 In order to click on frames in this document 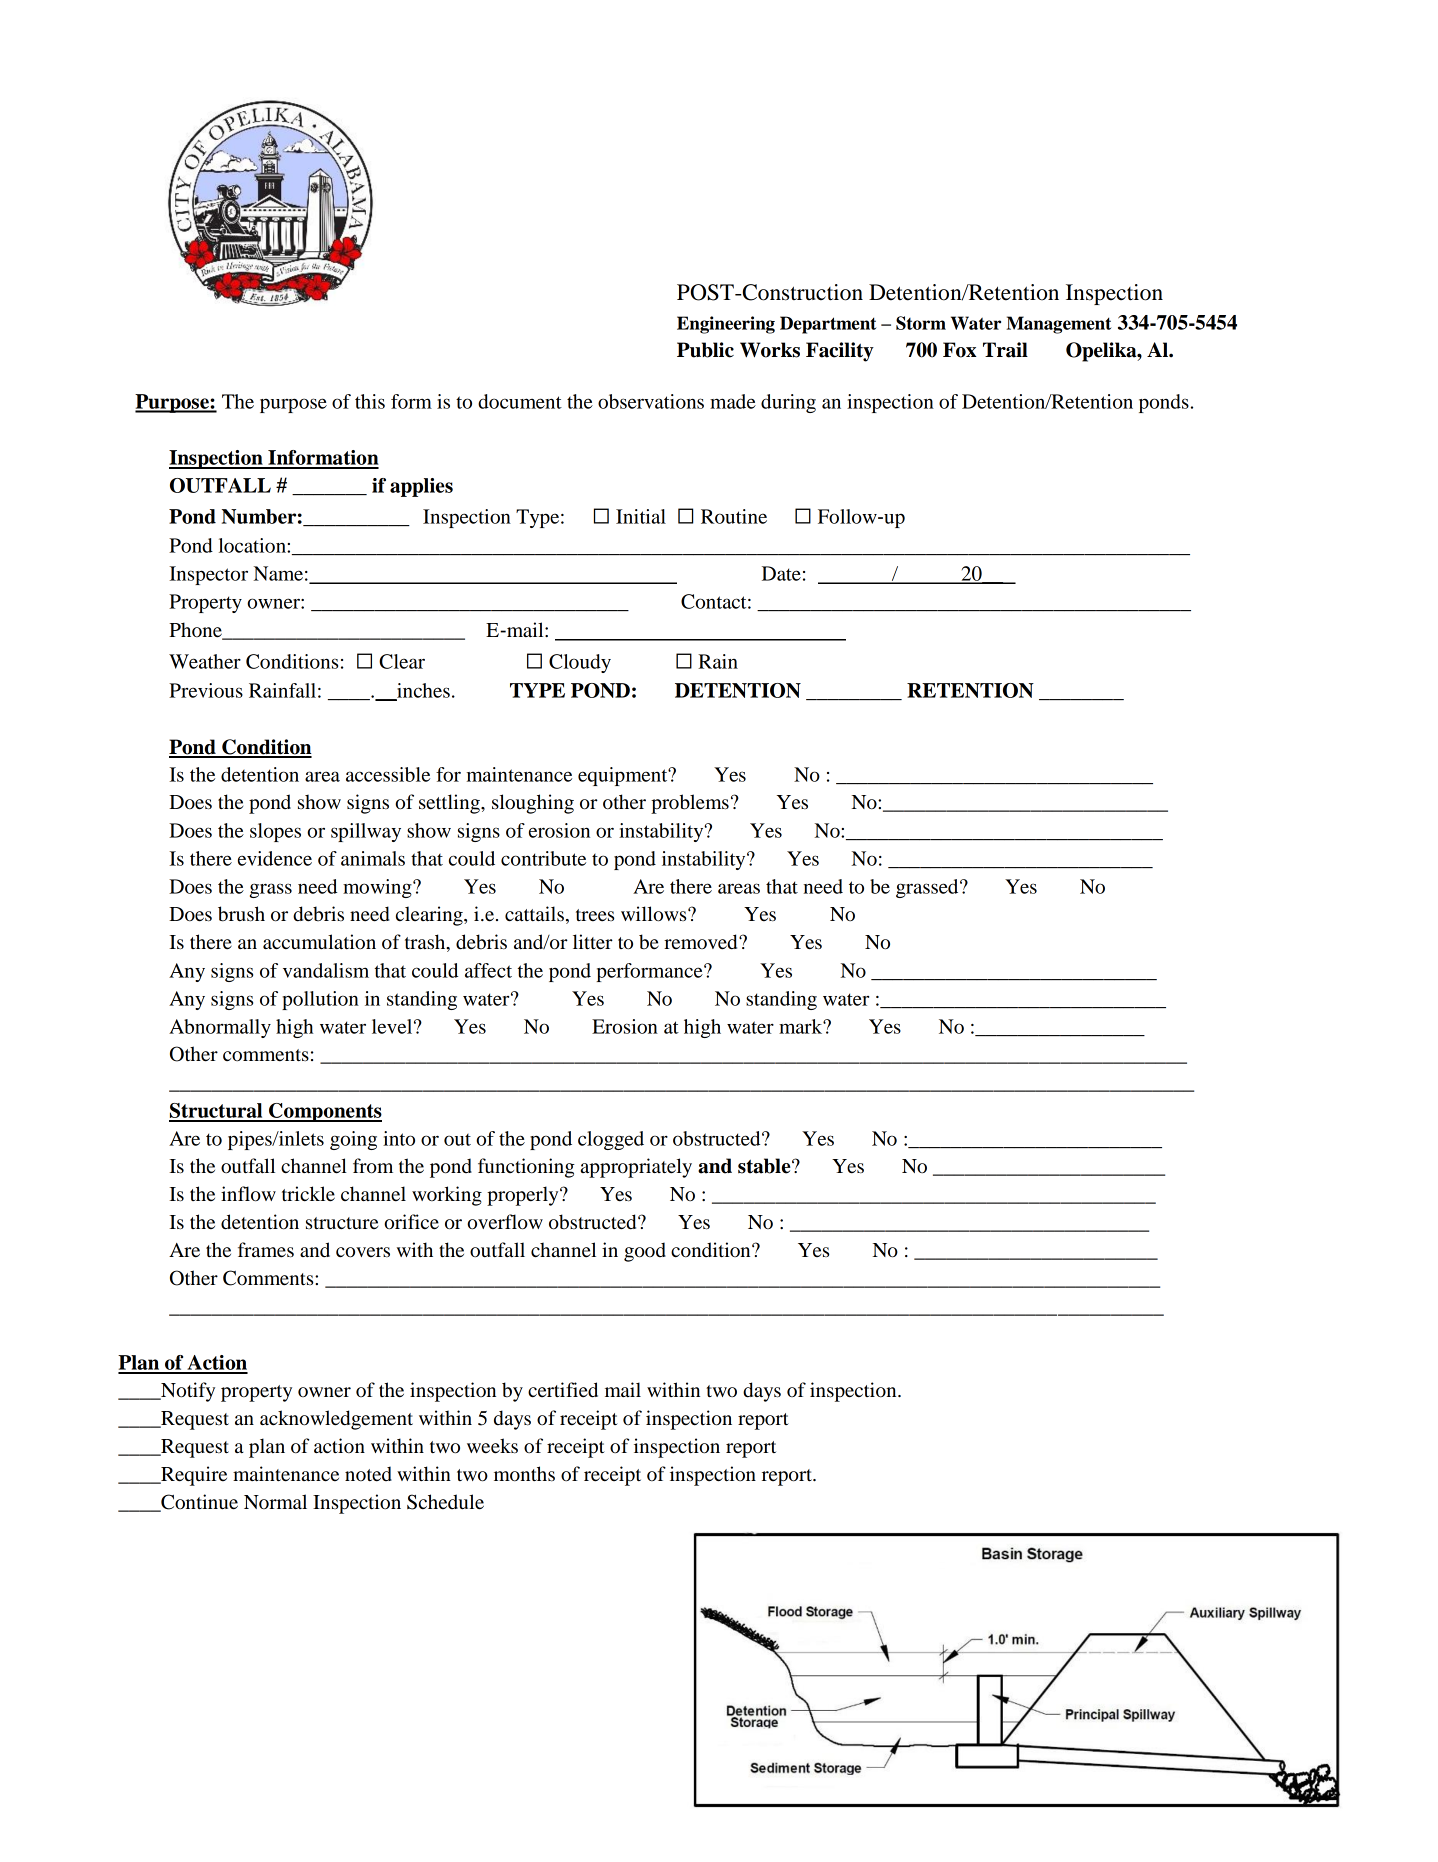, I will do `click(266, 1250)`.
